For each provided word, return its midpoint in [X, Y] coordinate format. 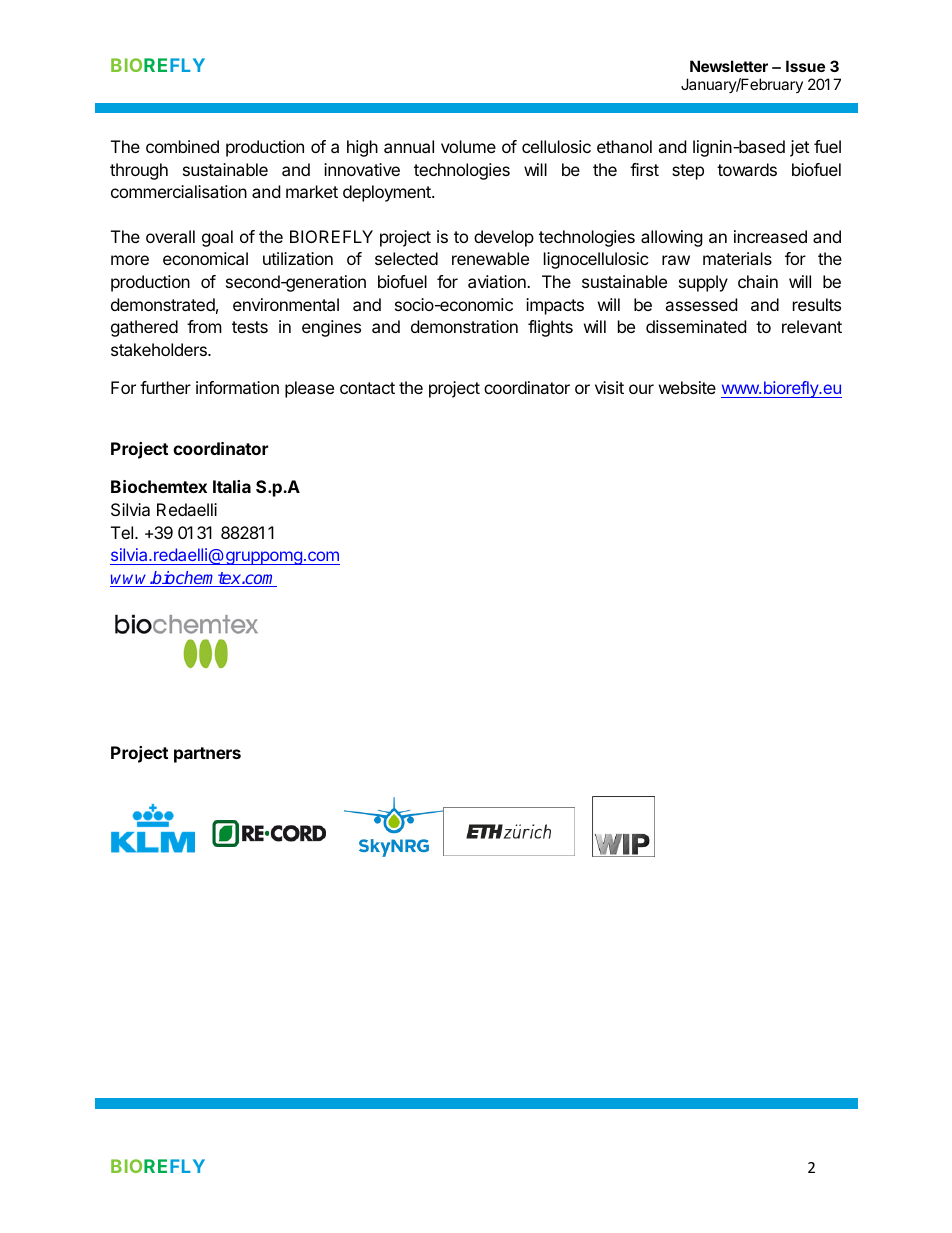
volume [468, 146]
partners [207, 755]
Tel [122, 532]
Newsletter [729, 66]
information [237, 387]
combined [182, 146]
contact [367, 388]
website [687, 387]
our [641, 389]
